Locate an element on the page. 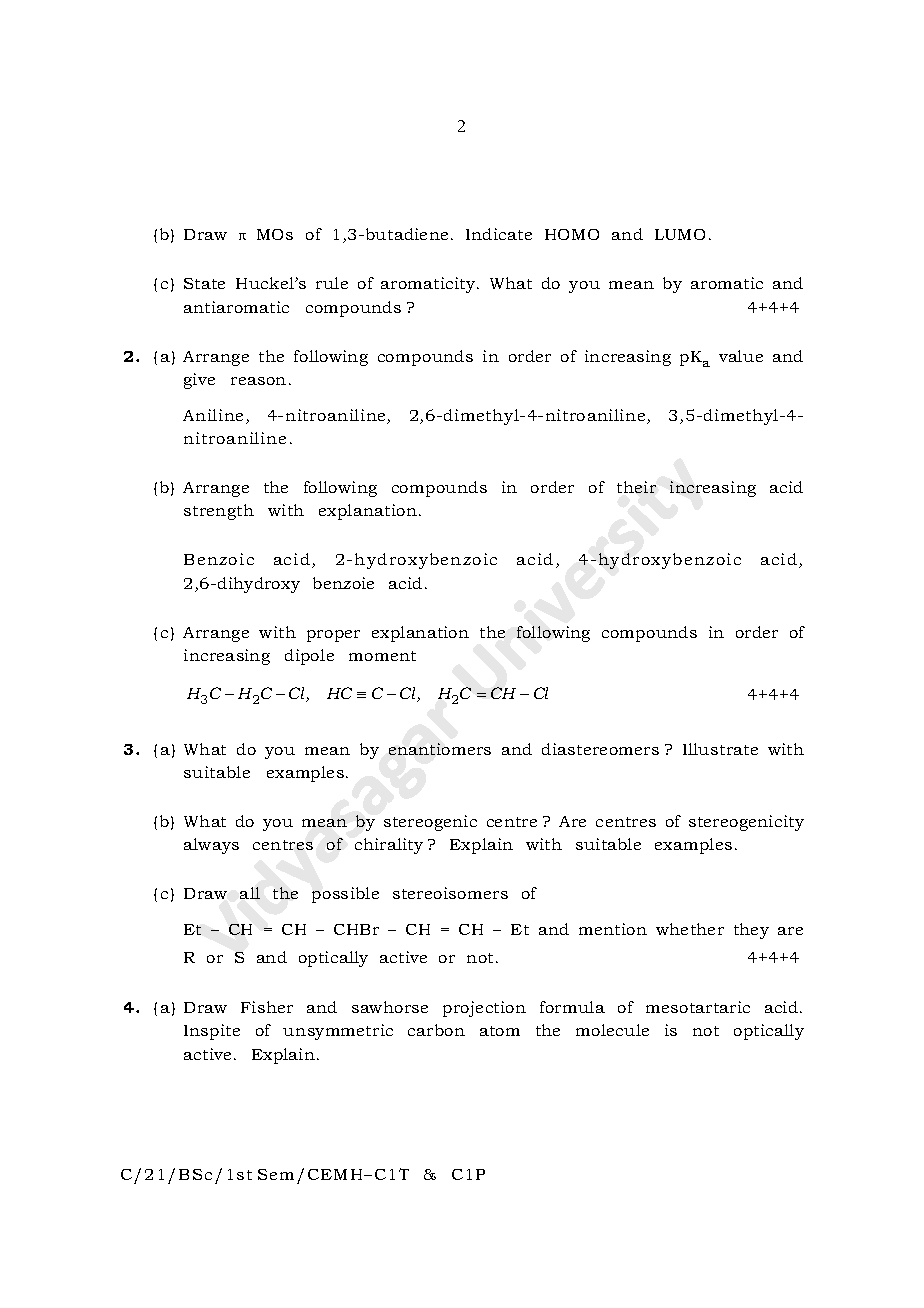 Image resolution: width=924 pixels, height=1308 pixels. diastereomers is located at coordinates (600, 749).
